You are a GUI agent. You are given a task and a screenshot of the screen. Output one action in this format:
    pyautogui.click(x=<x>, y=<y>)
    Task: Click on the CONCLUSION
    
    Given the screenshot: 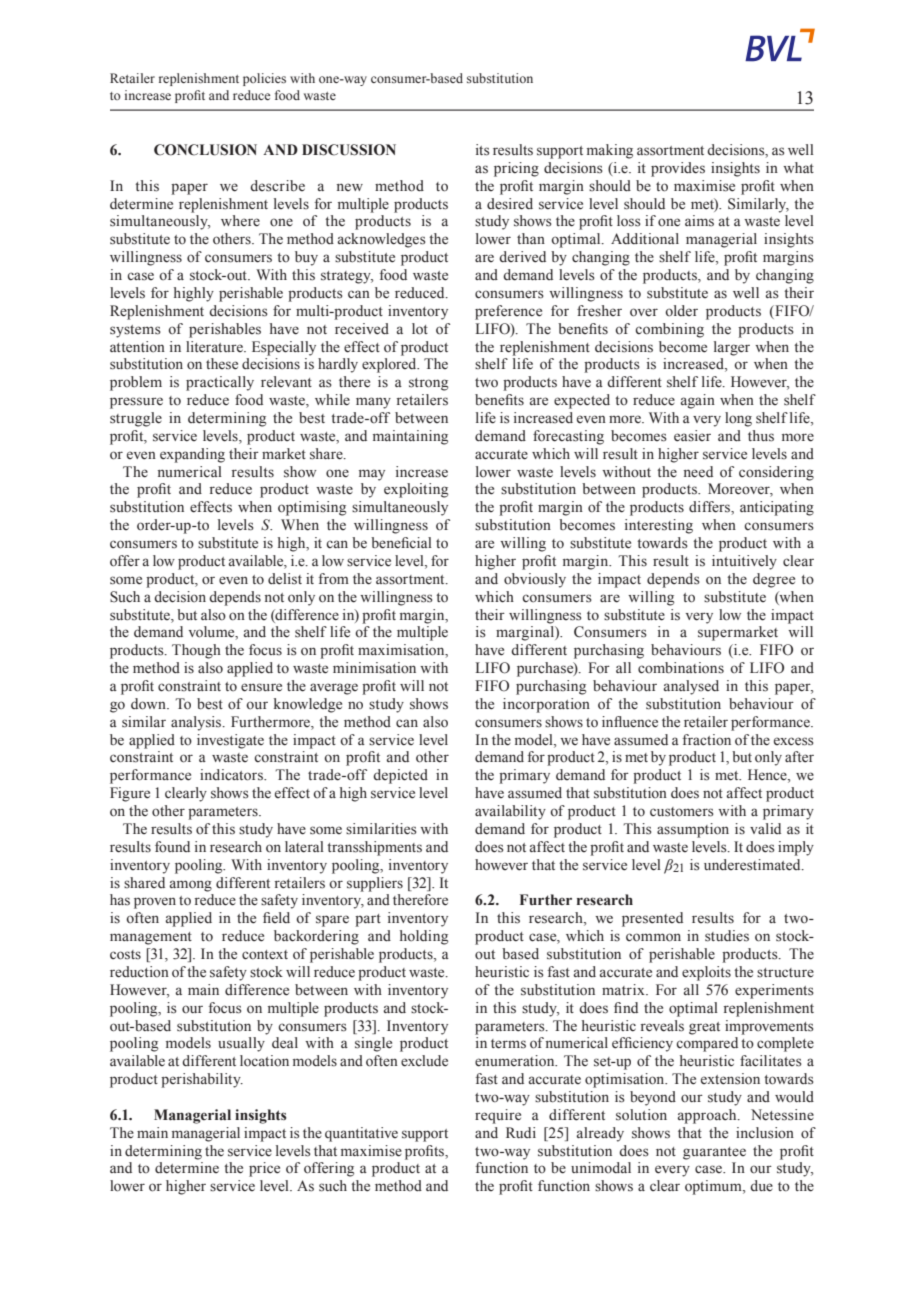 What is the action you would take?
    pyautogui.click(x=205, y=150)
